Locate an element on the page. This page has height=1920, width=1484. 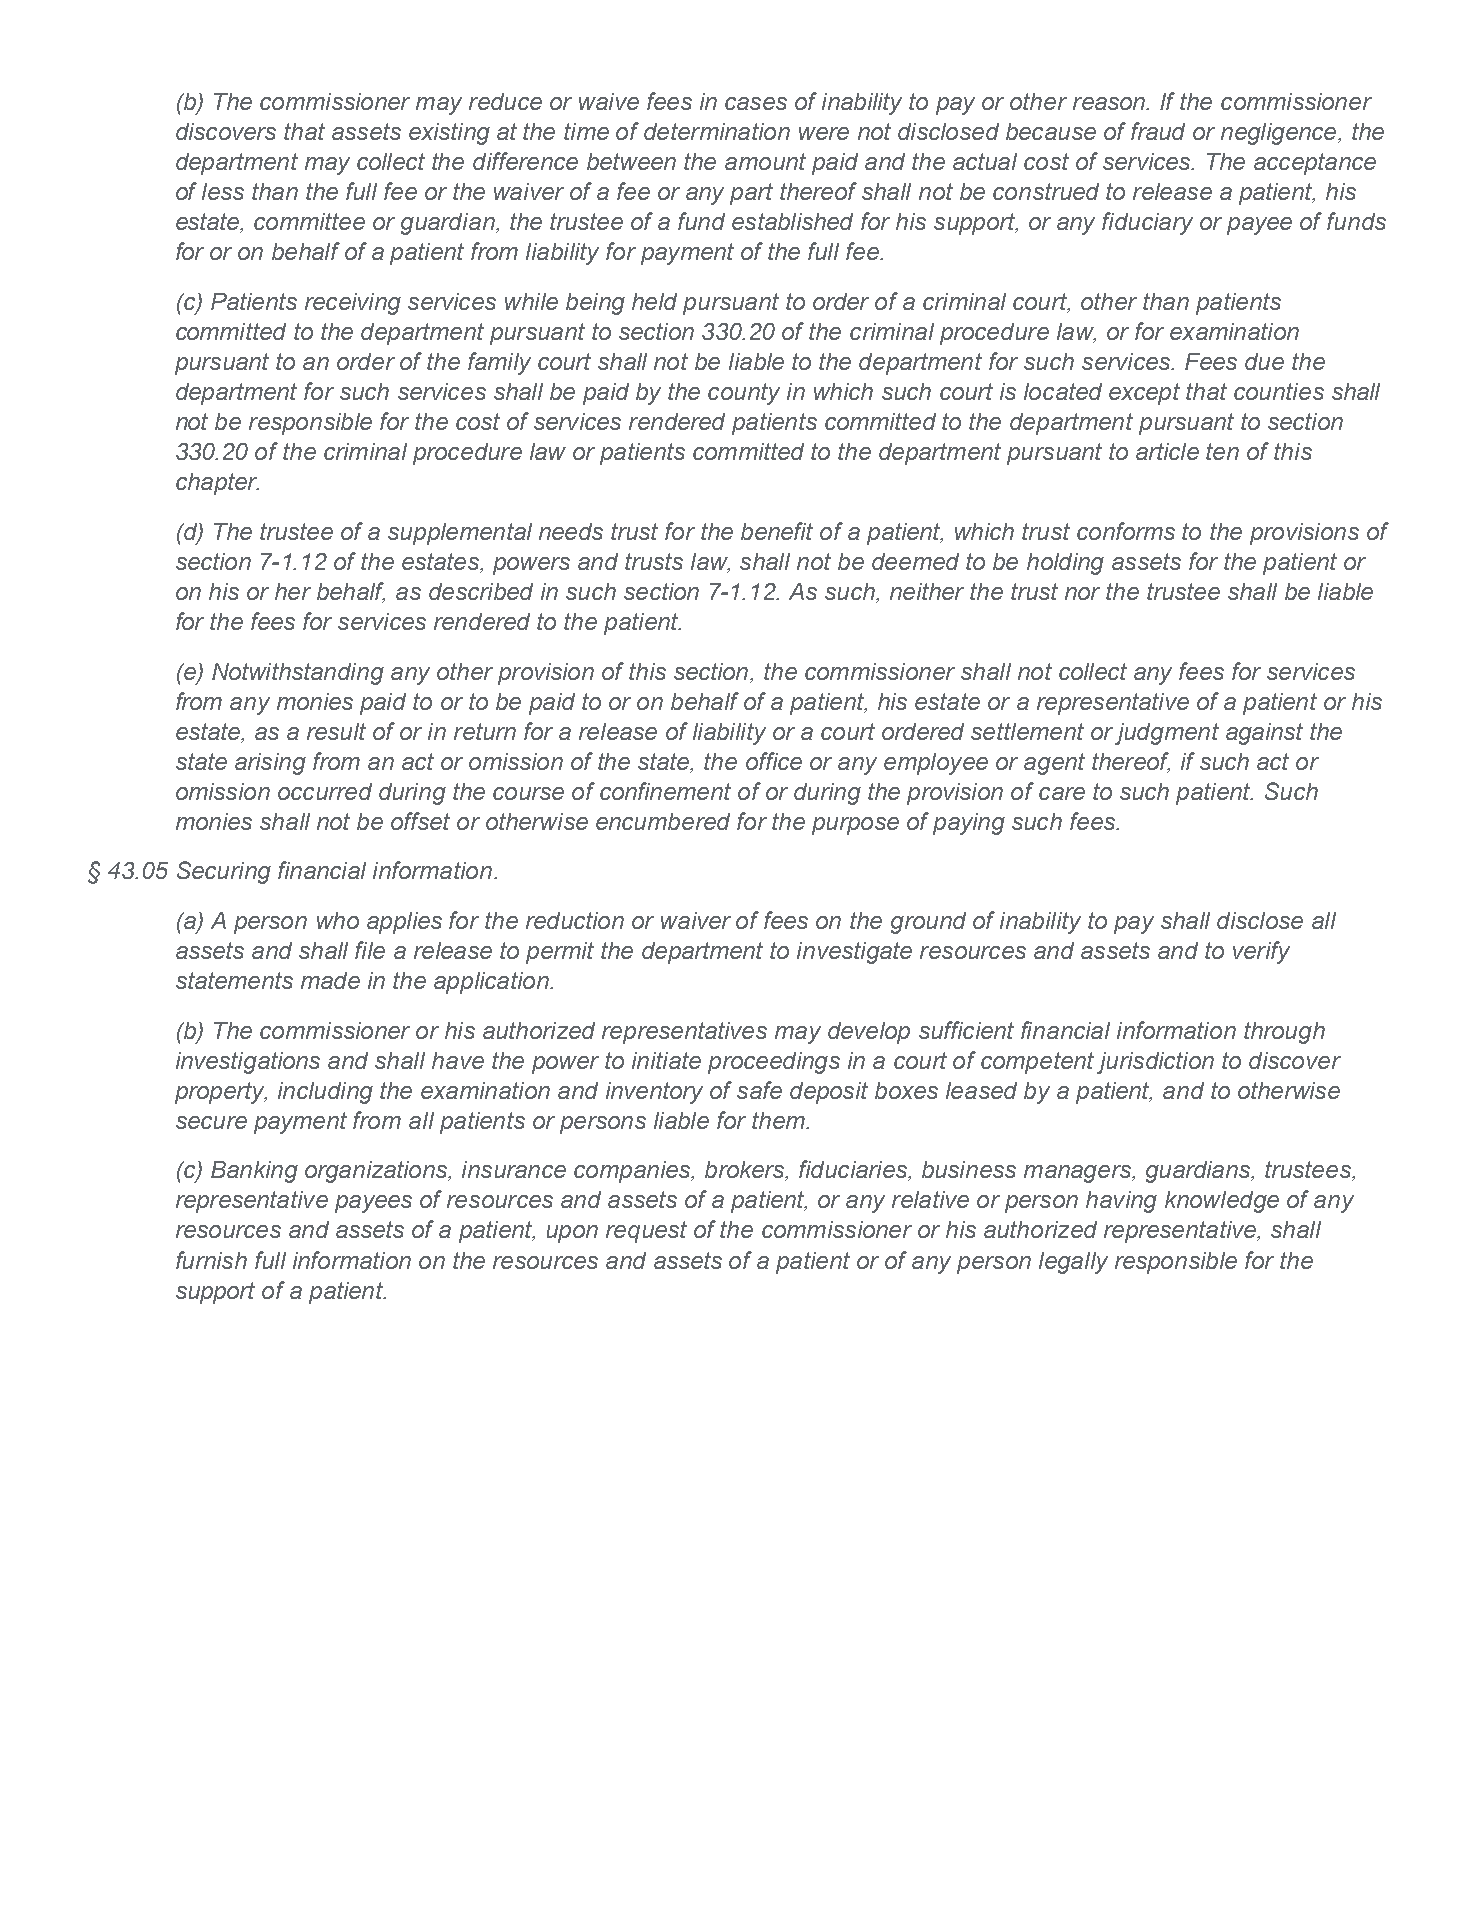
Notwithstanding is located at coordinates (298, 674).
